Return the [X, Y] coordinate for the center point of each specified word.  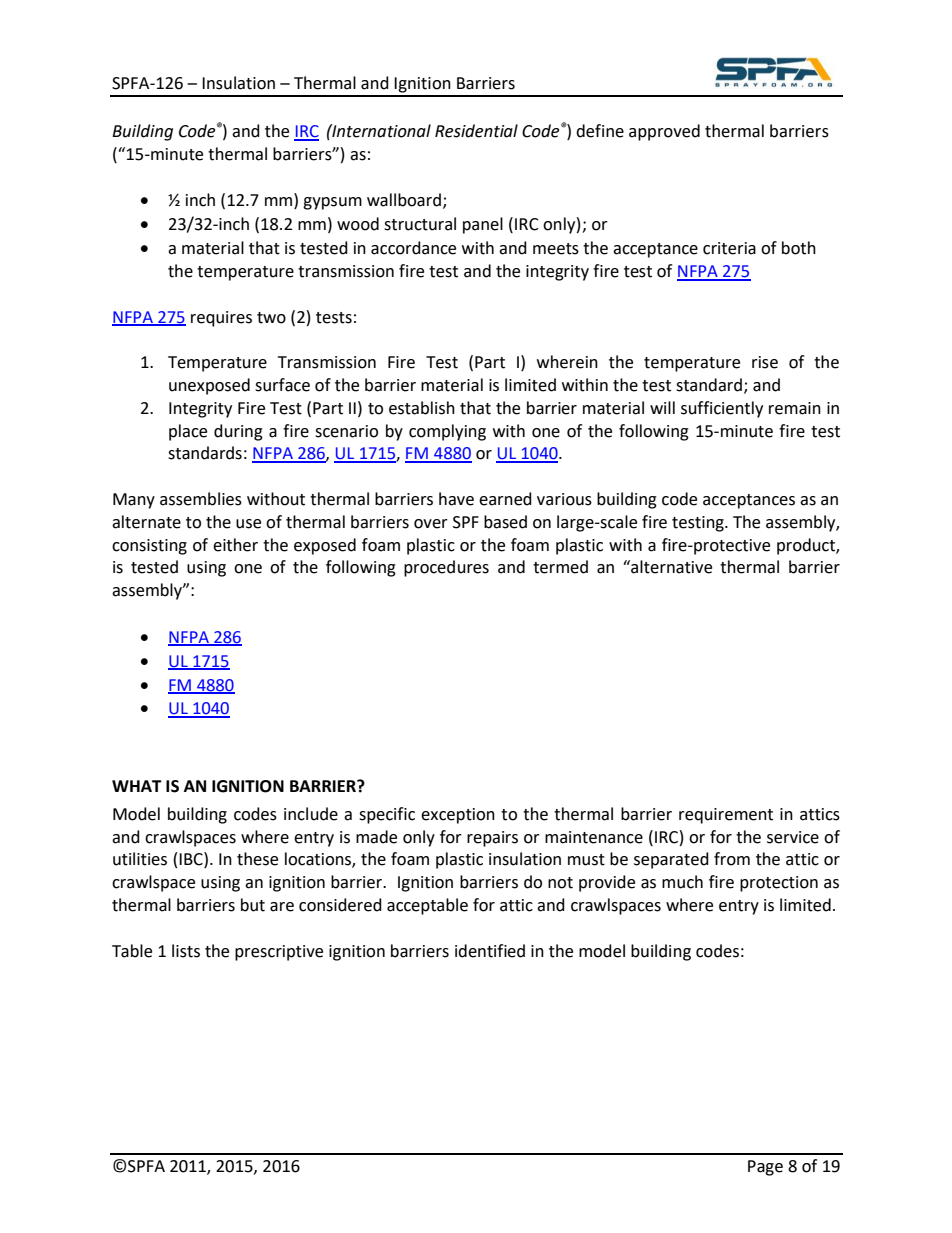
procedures [446, 568]
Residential [476, 131]
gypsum [332, 203]
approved [664, 132]
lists [186, 951]
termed [560, 567]
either [235, 545]
